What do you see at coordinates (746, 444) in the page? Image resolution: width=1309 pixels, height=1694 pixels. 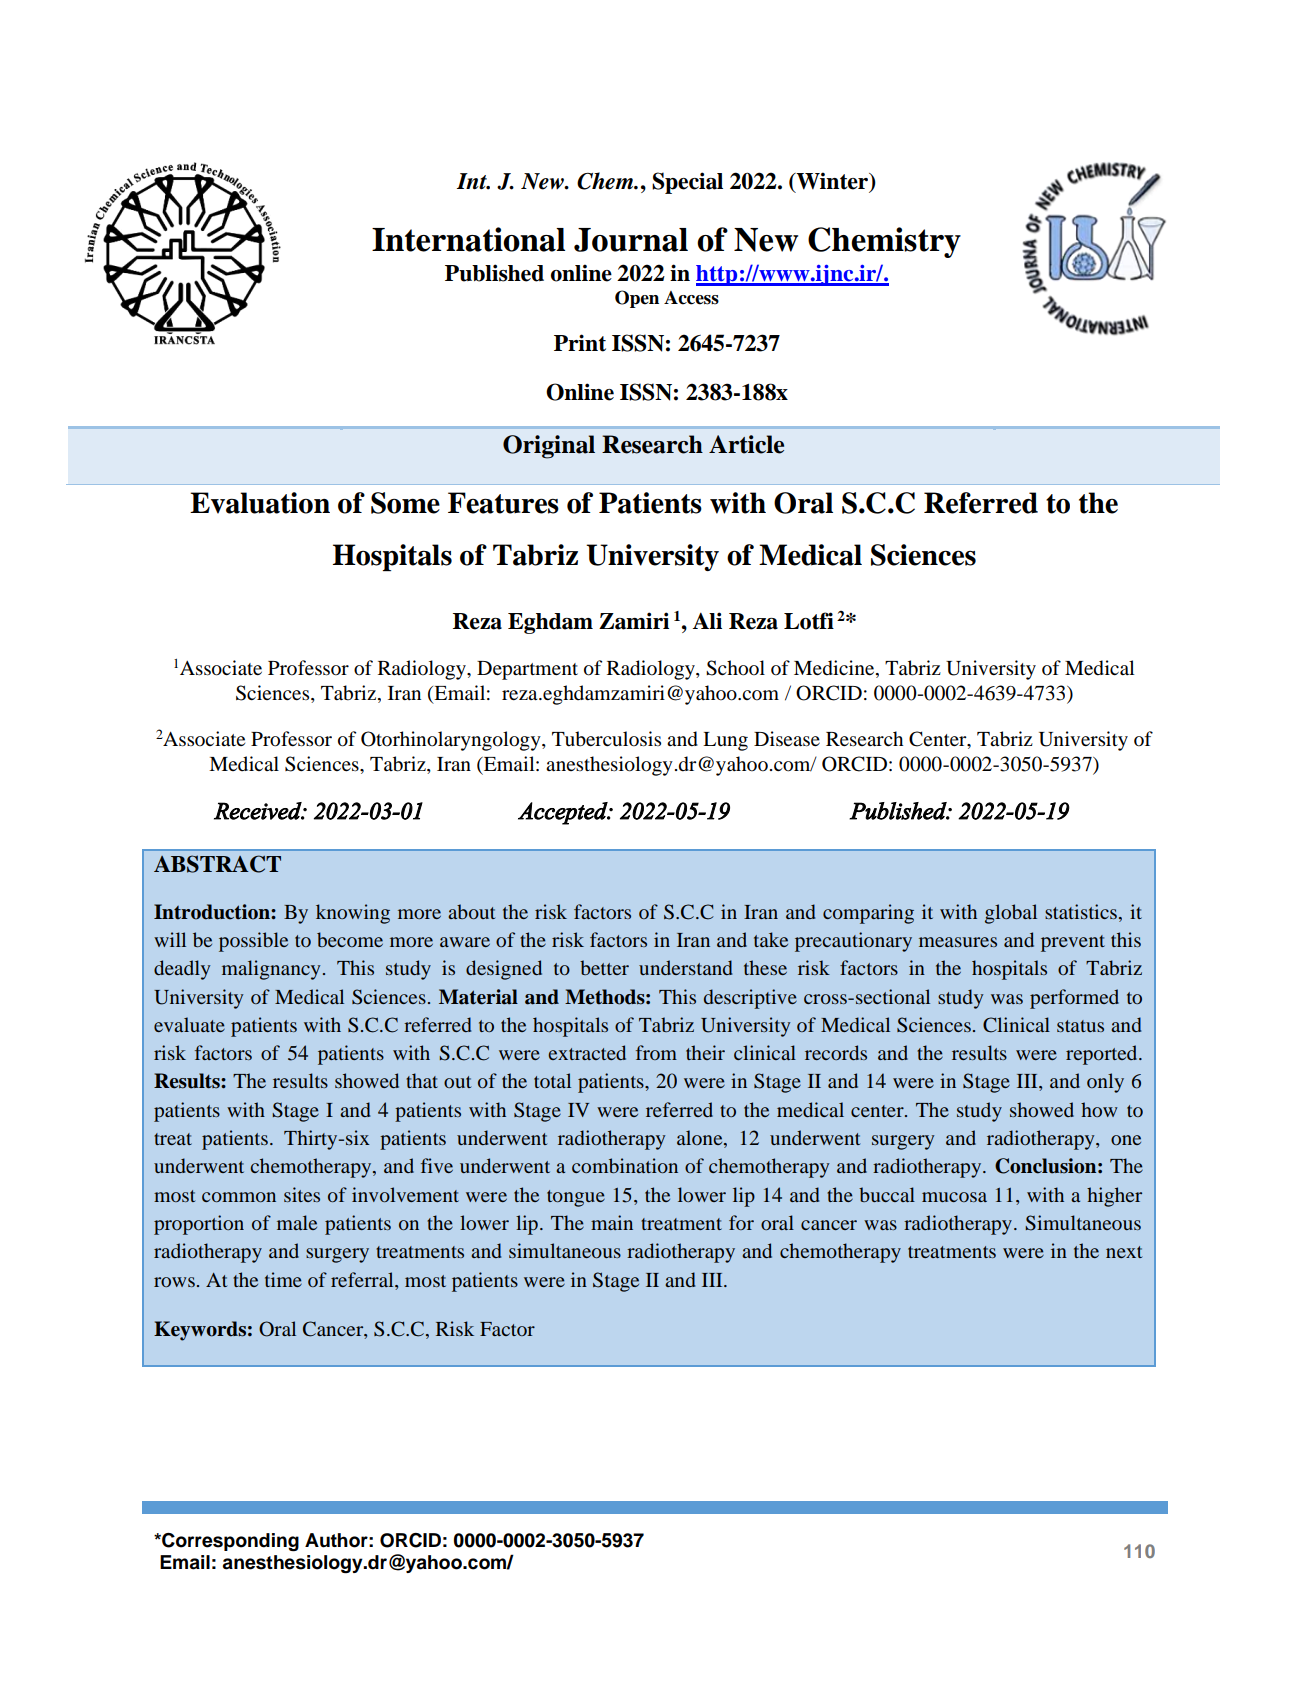 I see `Article` at bounding box center [746, 444].
